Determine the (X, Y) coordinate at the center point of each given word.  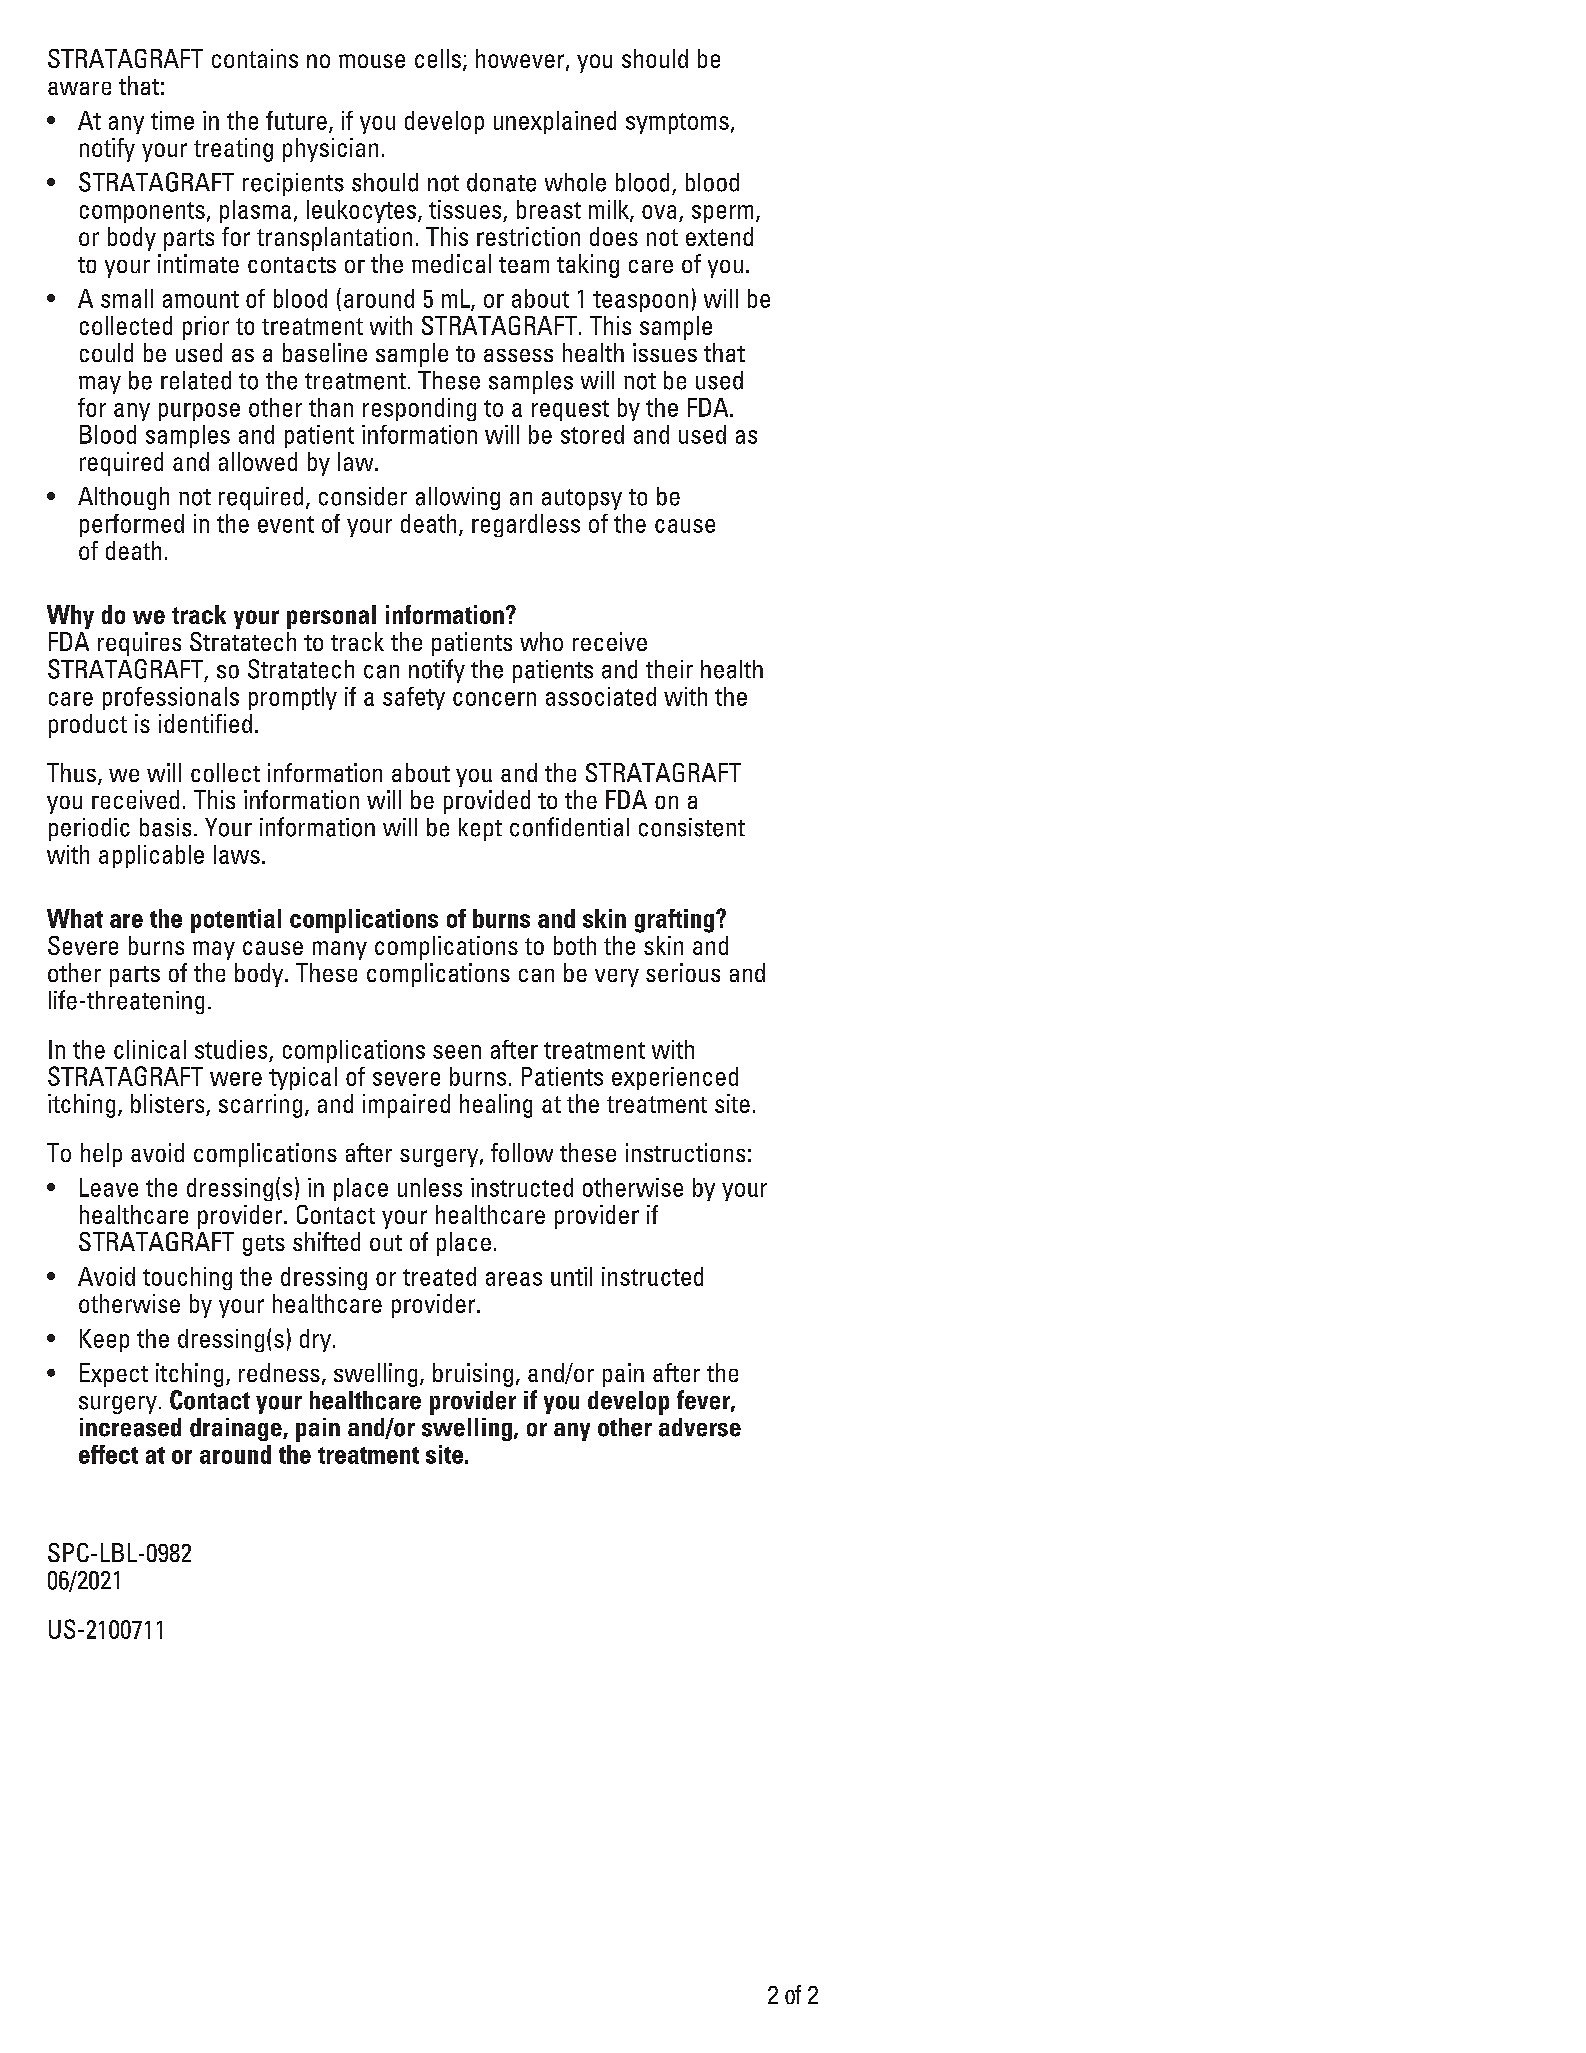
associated (601, 696)
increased (130, 1427)
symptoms (677, 123)
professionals (171, 698)
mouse (372, 61)
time (172, 120)
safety (414, 698)
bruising (473, 1375)
